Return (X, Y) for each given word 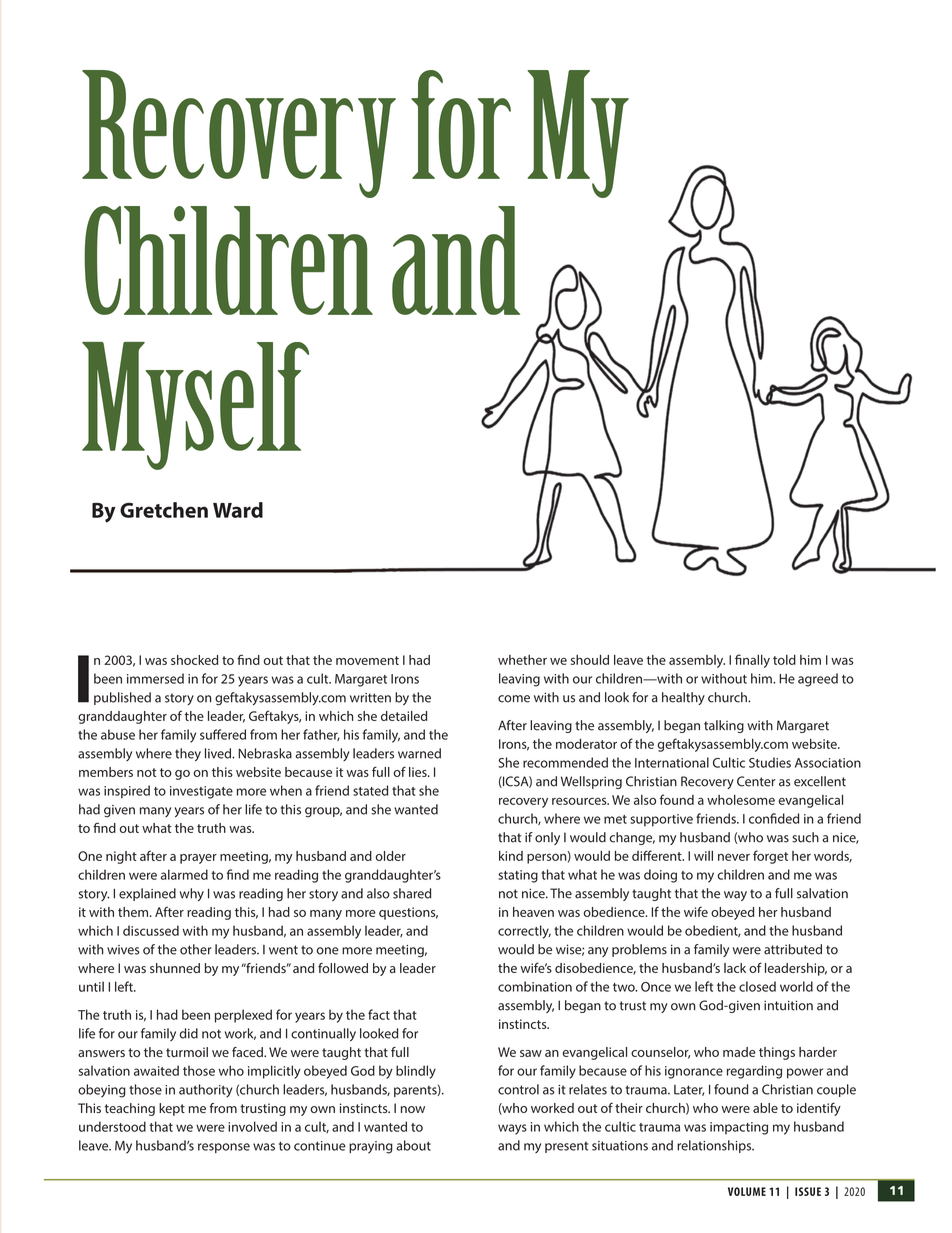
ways (512, 1129)
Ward (238, 510)
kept (172, 1109)
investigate (201, 792)
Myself (195, 406)
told (784, 660)
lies (419, 772)
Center (756, 781)
